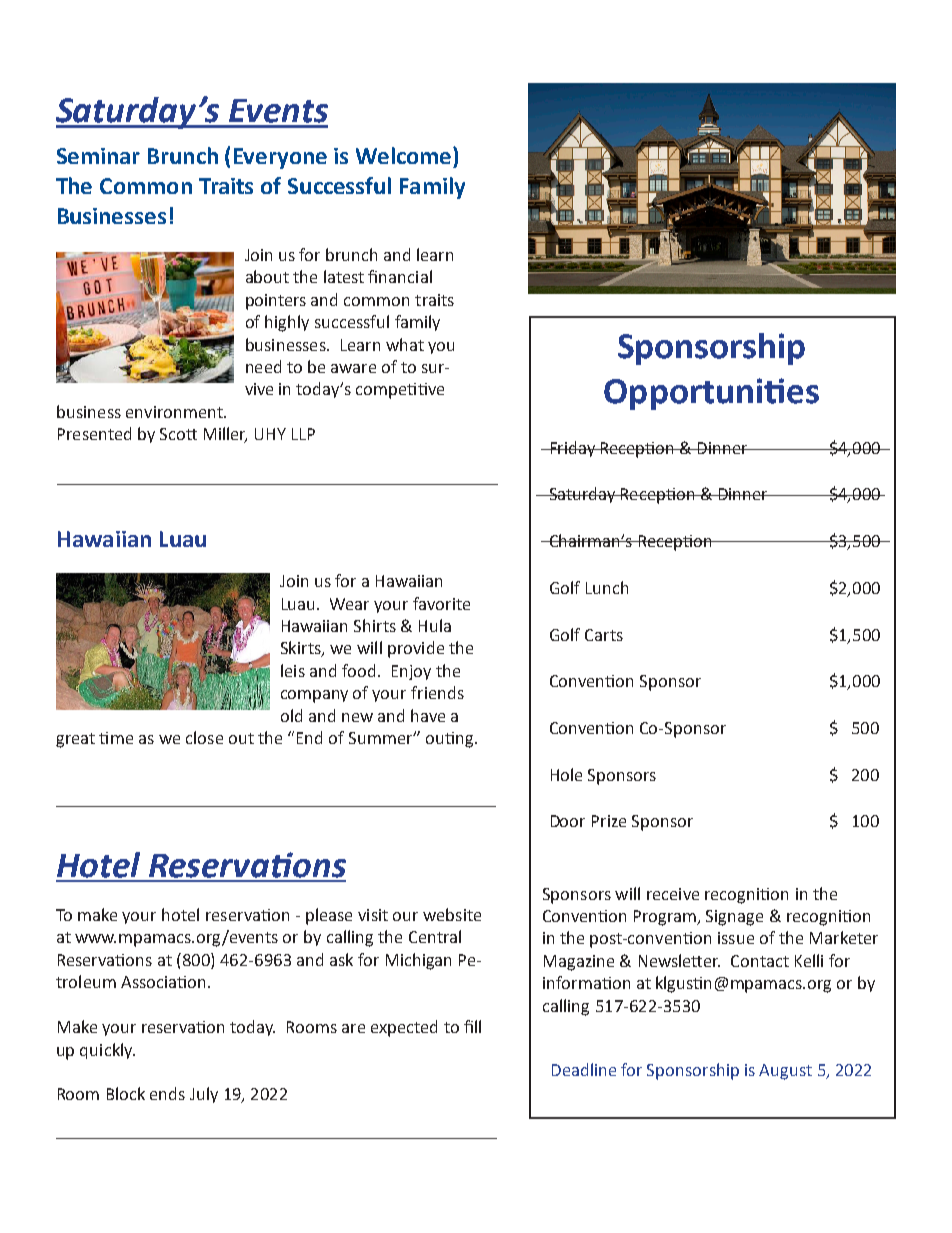  What do you see at coordinates (435, 625) in the page?
I see `Hula` at bounding box center [435, 625].
